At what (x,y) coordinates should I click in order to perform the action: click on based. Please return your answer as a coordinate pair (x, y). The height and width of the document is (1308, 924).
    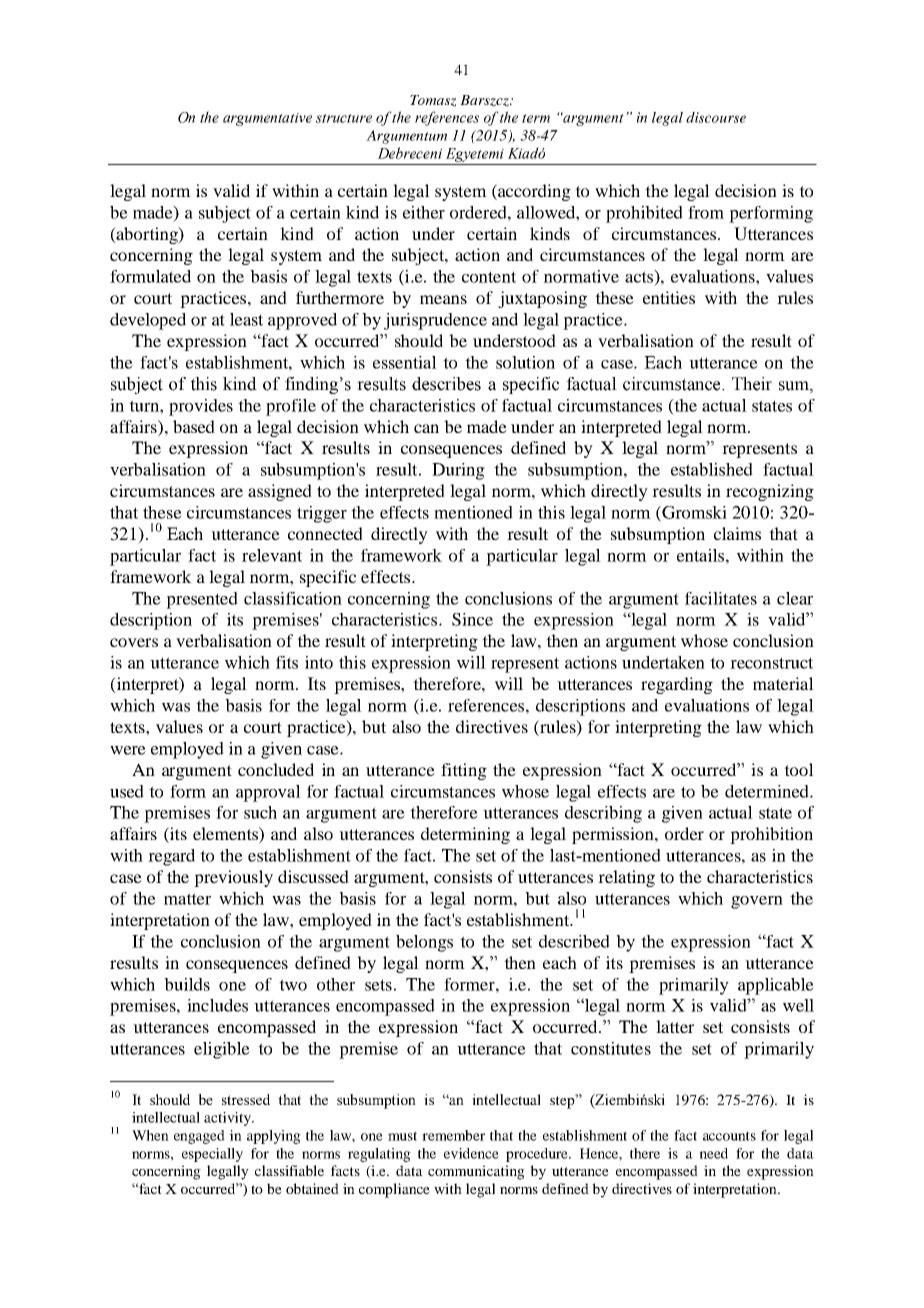
    Looking at the image, I should click on (194, 426).
